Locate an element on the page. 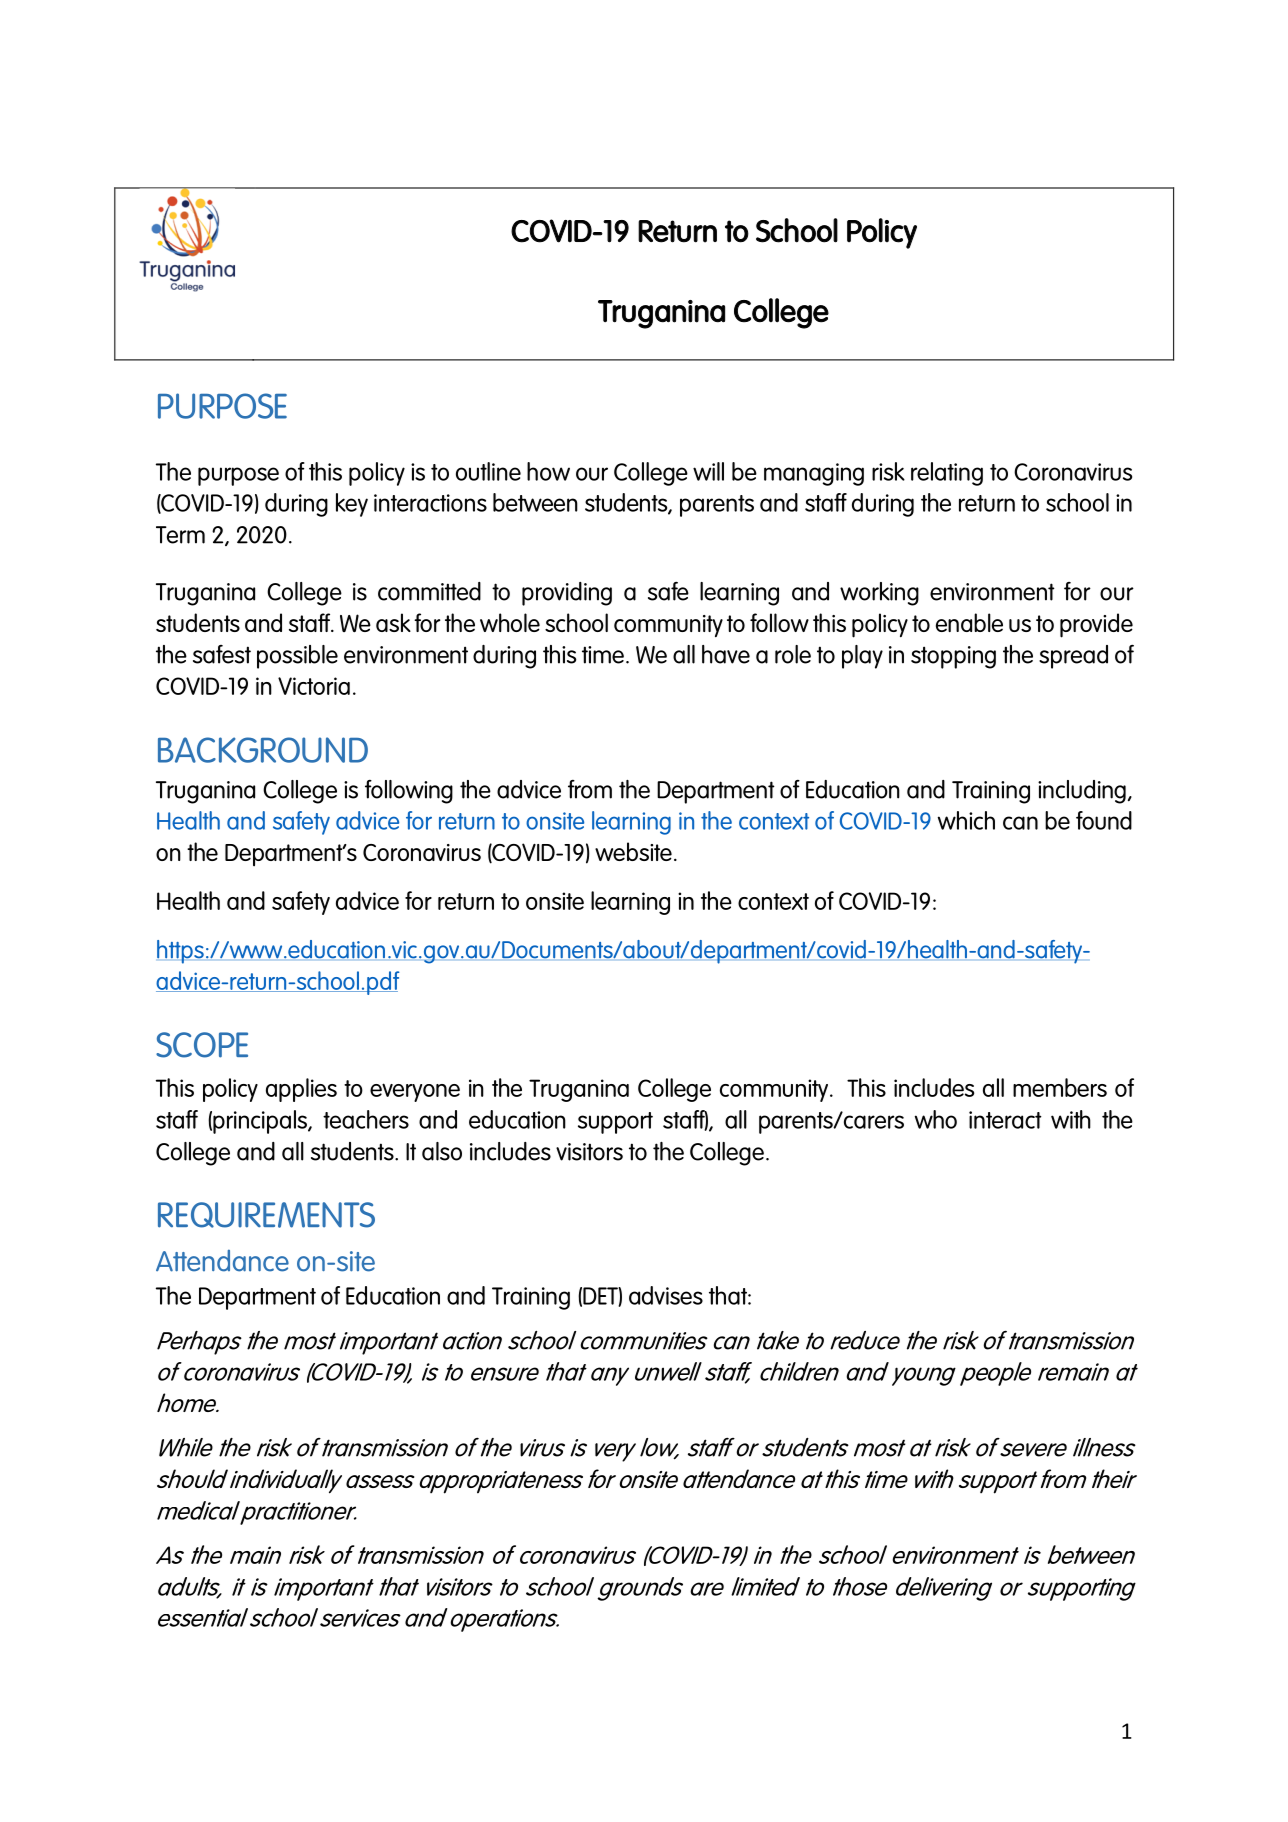 The width and height of the page is (1288, 1822). stopping is located at coordinates (953, 657).
